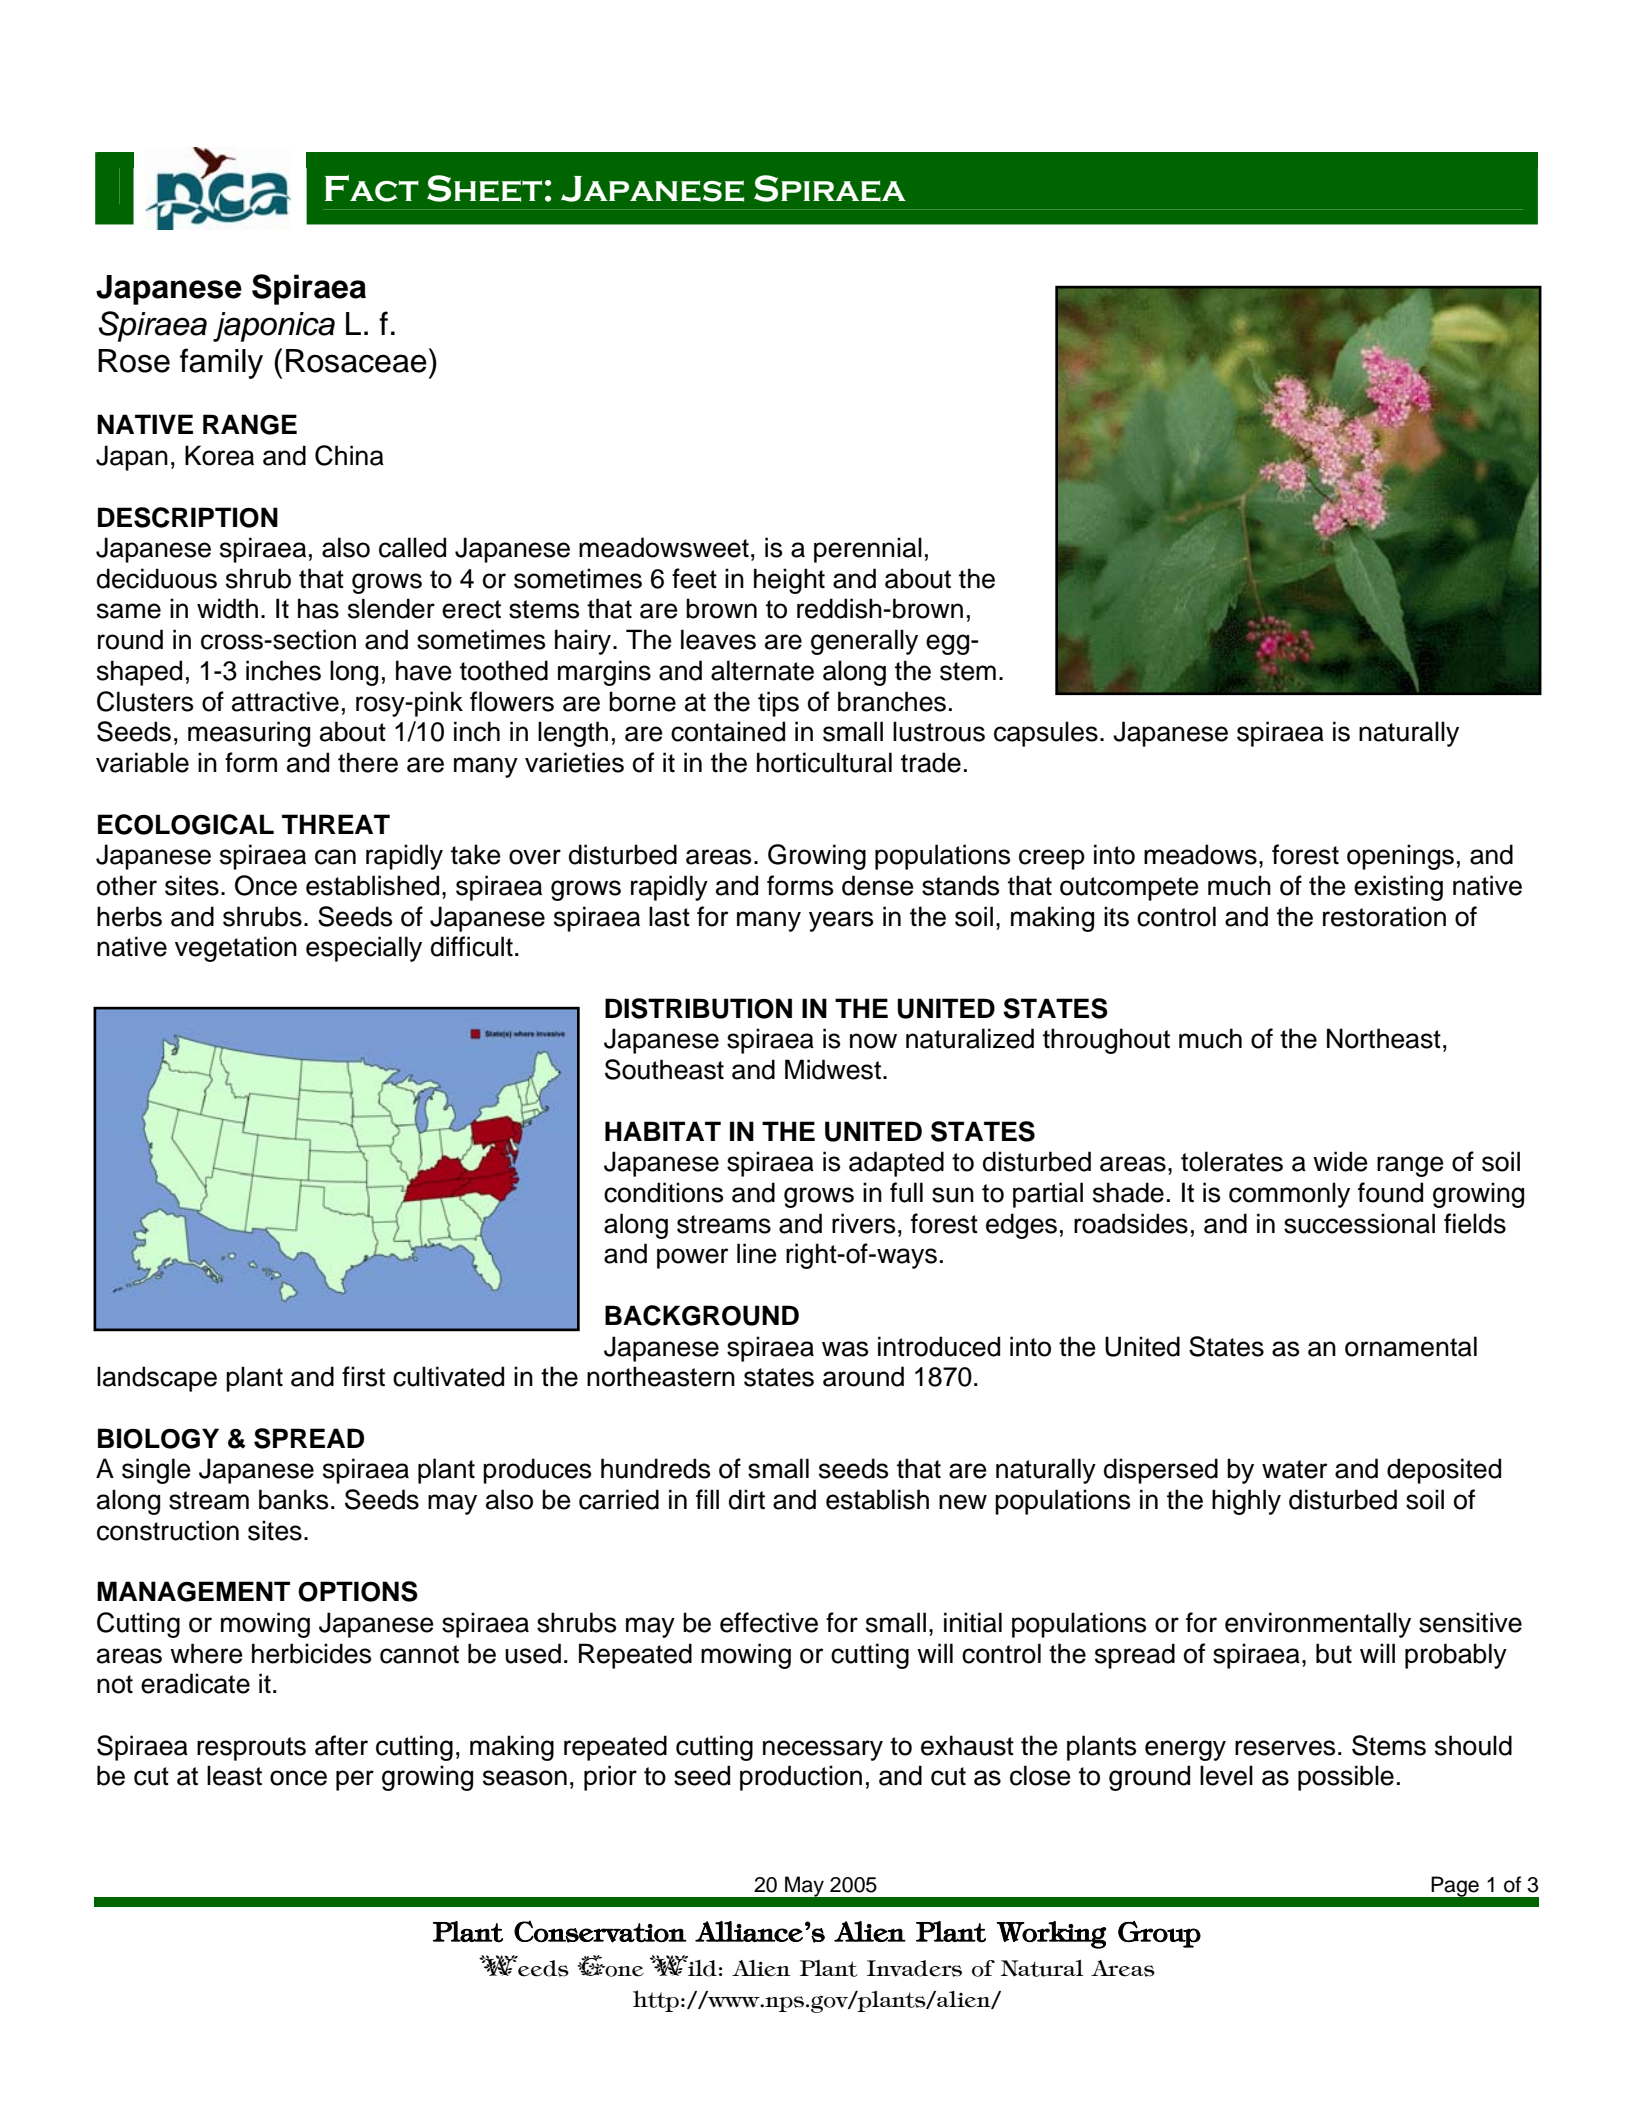 The image size is (1635, 2115). I want to click on water, so click(1295, 1469).
